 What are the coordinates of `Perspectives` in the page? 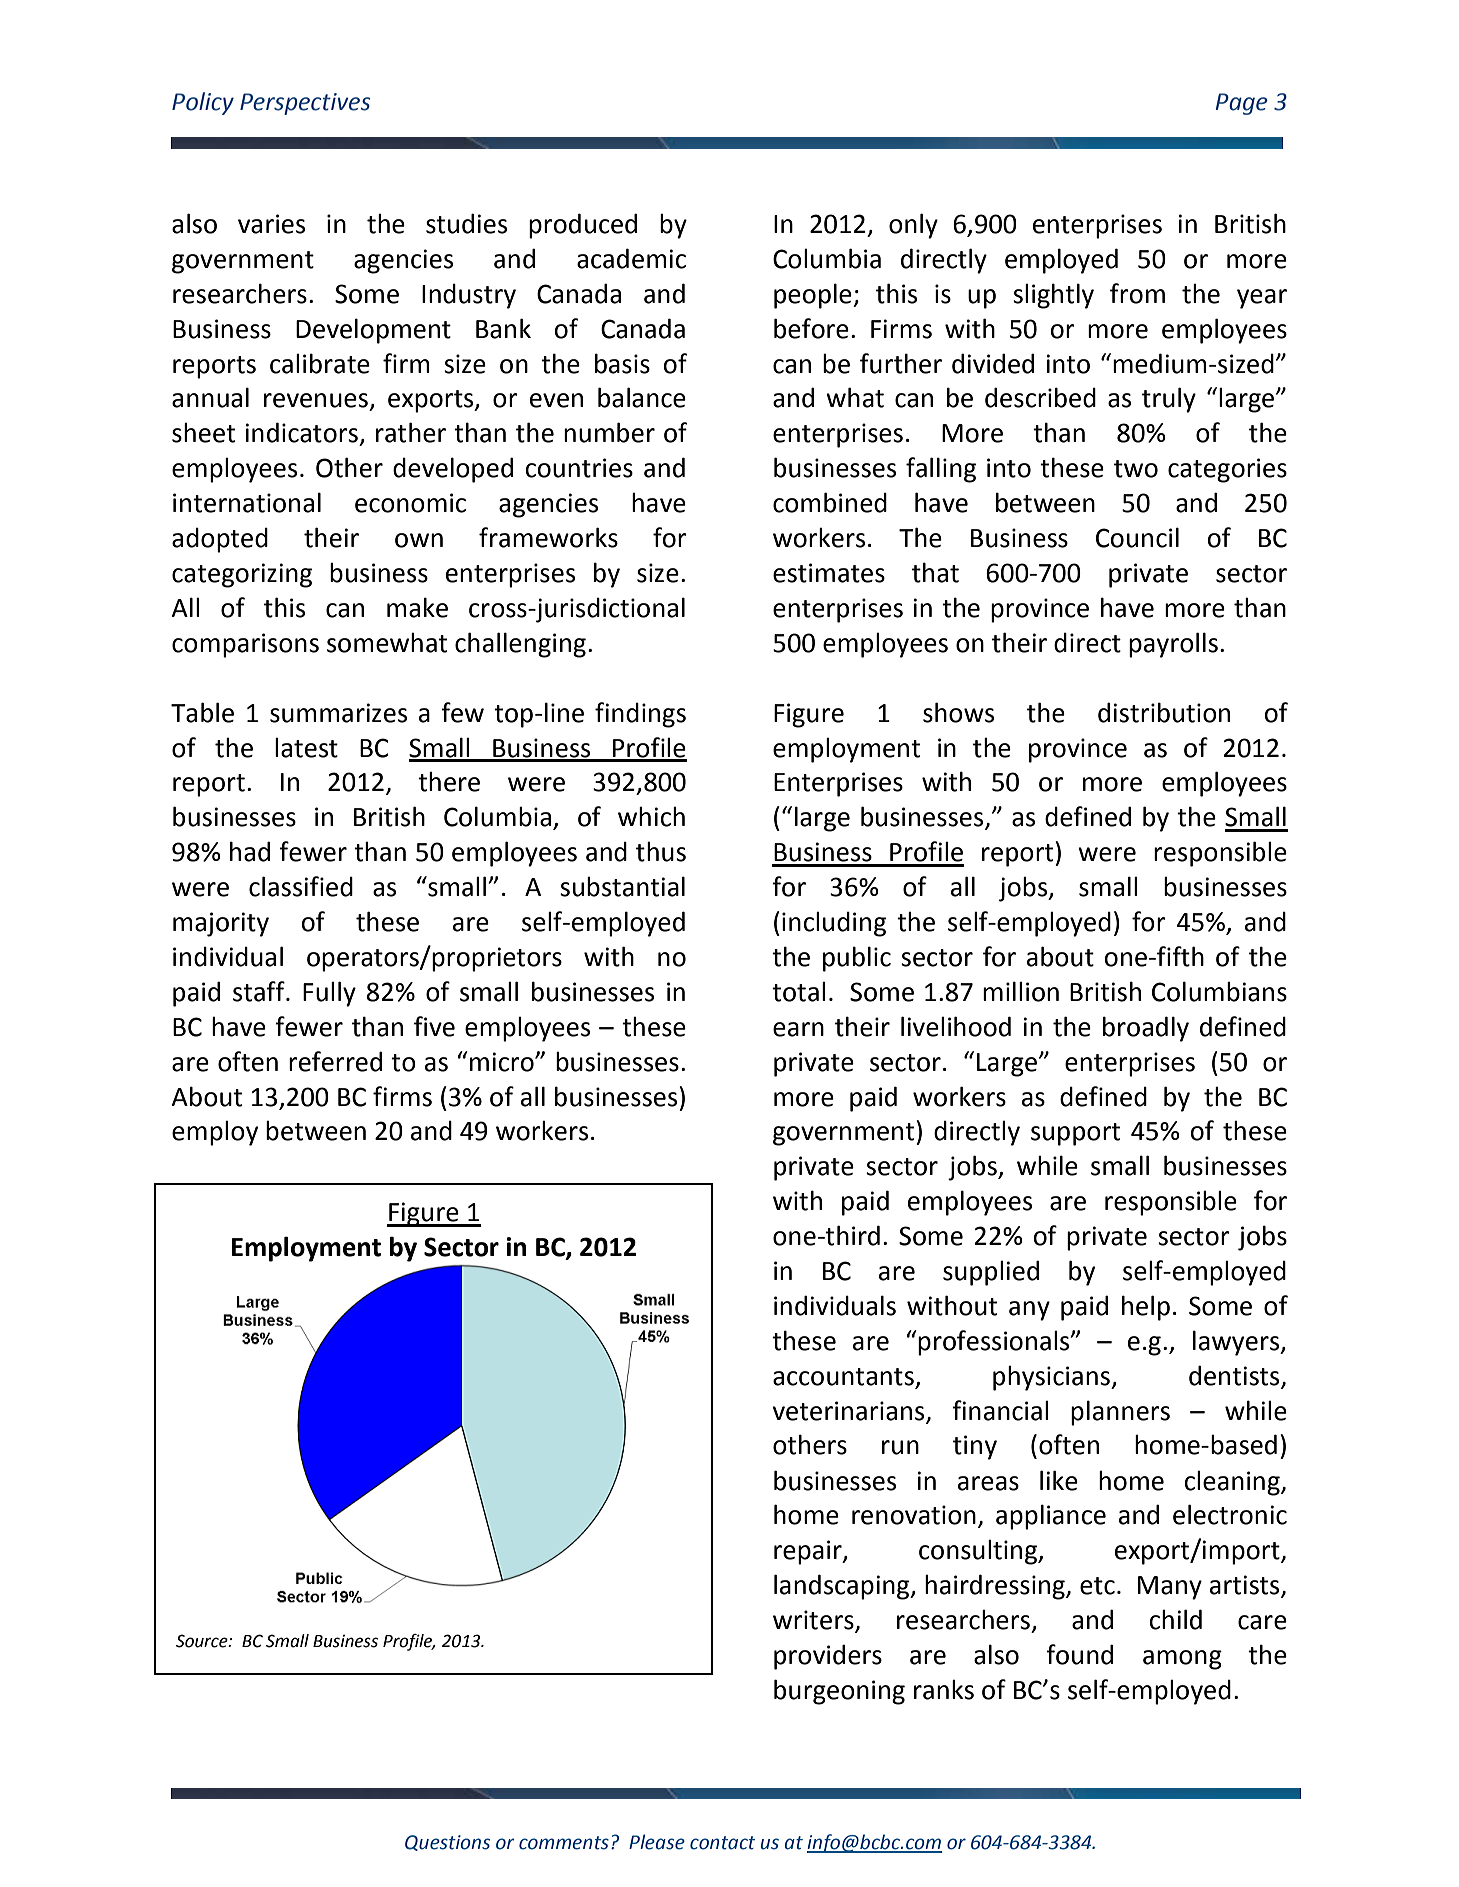 It's located at (305, 104).
